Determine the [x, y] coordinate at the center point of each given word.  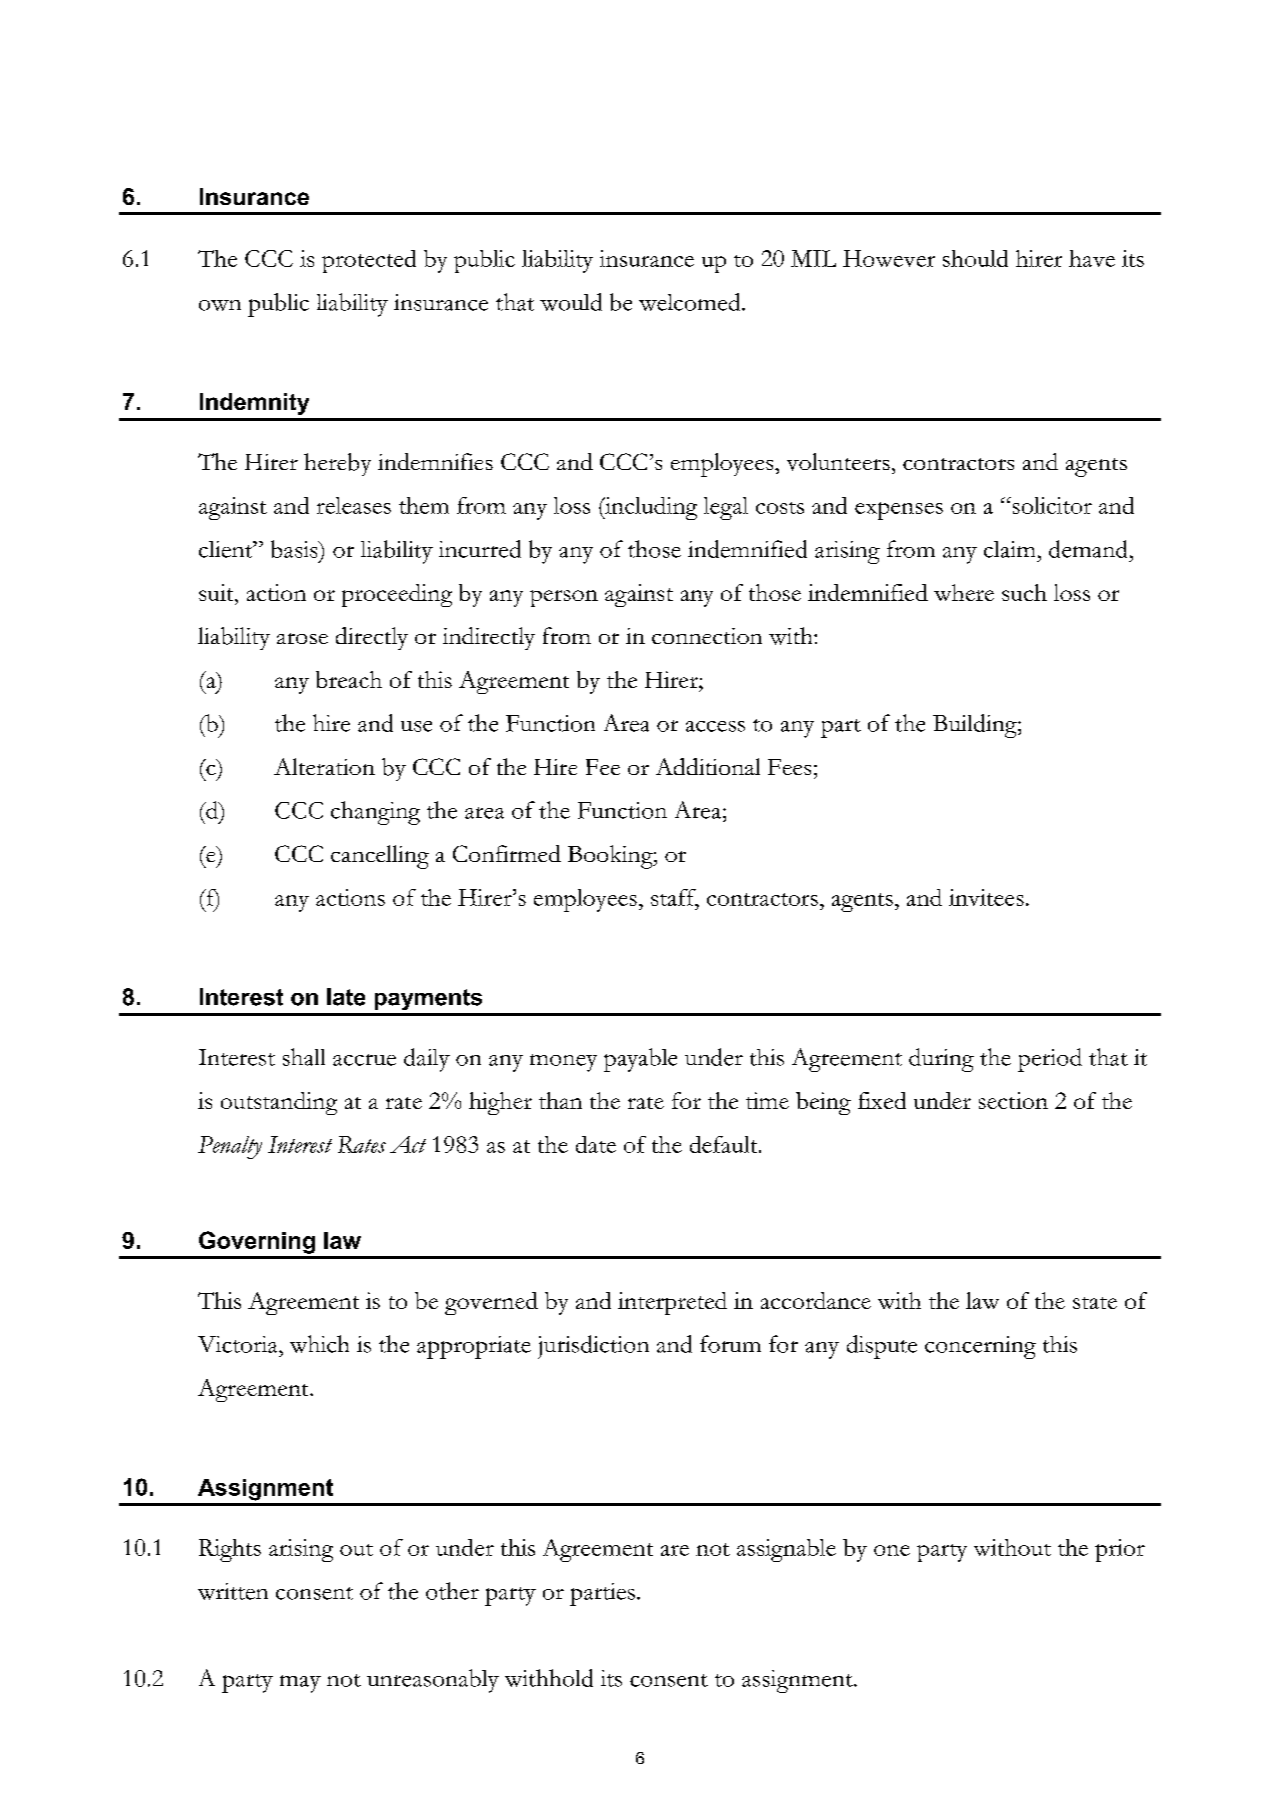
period [1050, 1060]
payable [640, 1060]
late [346, 997]
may [300, 1684]
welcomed [691, 302]
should [975, 258]
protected [369, 261]
